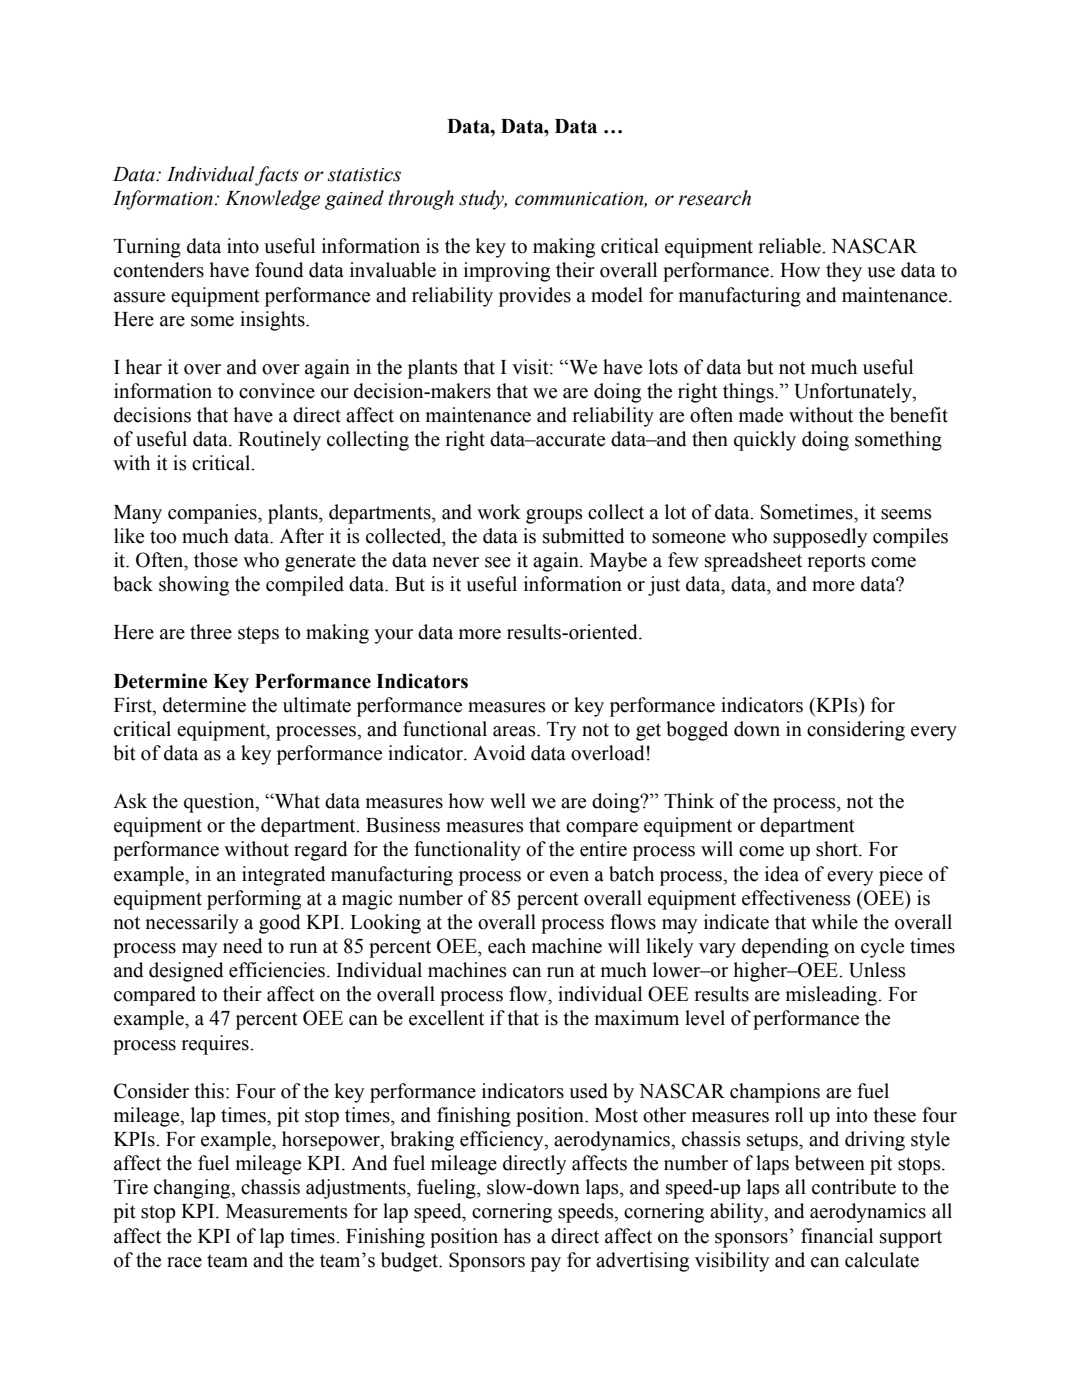 The height and width of the screenshot is (1385, 1071). I want to click on reliable, so click(790, 246).
